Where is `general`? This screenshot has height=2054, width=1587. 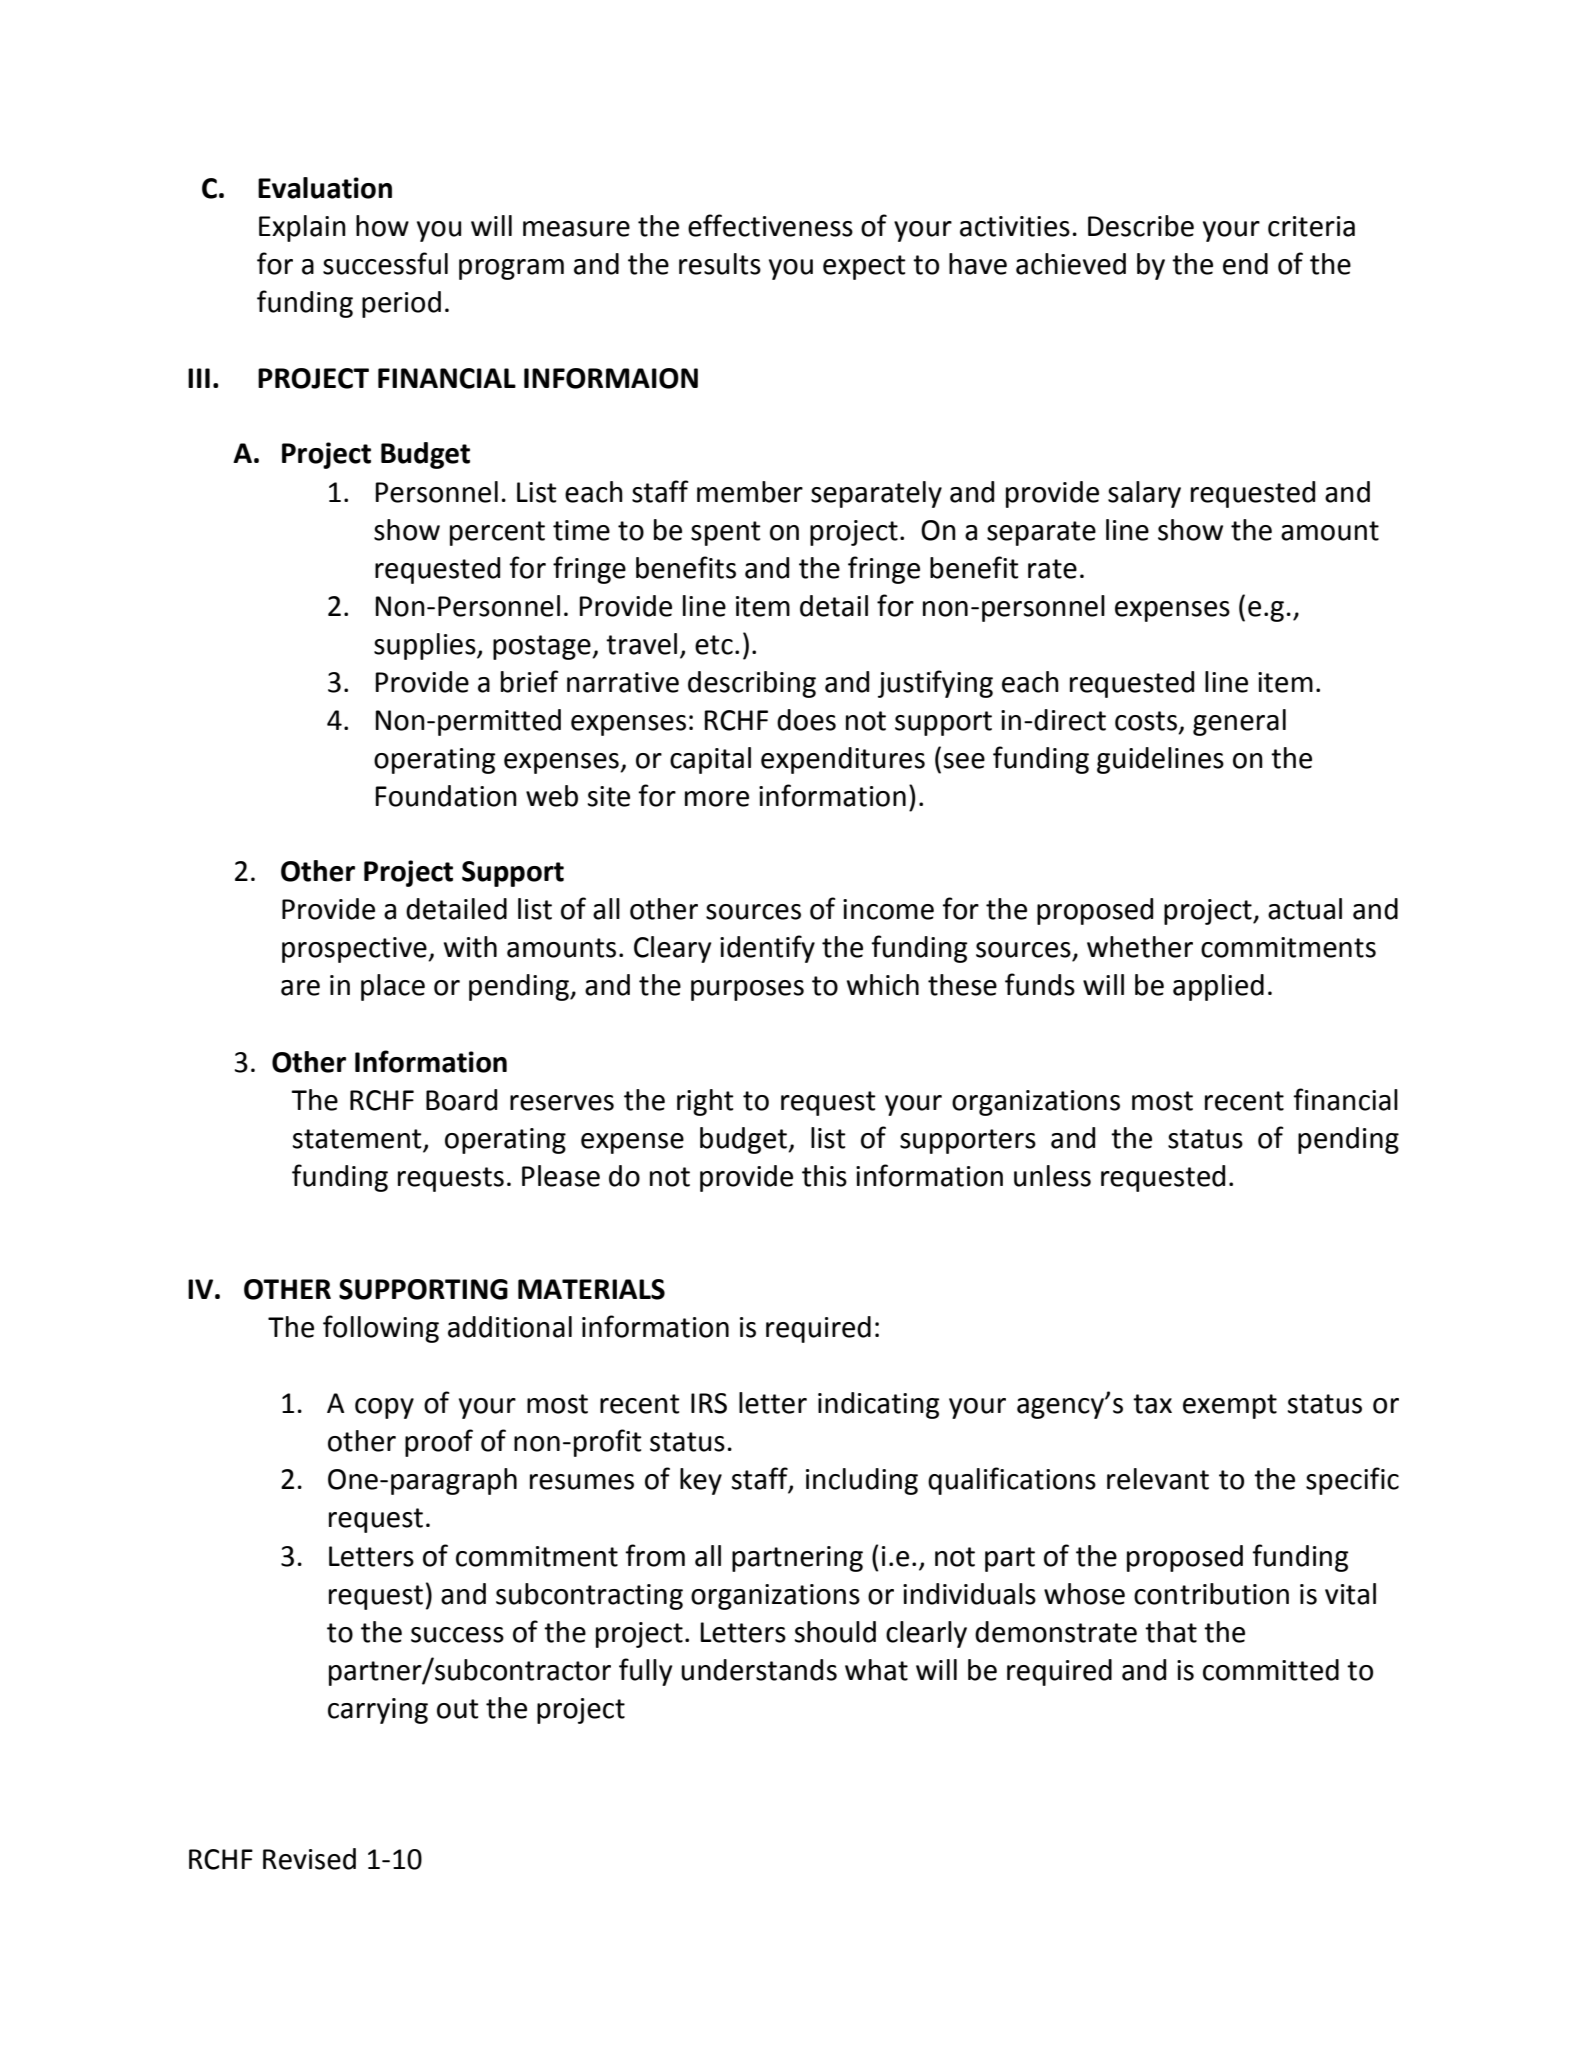 general is located at coordinates (1239, 722).
